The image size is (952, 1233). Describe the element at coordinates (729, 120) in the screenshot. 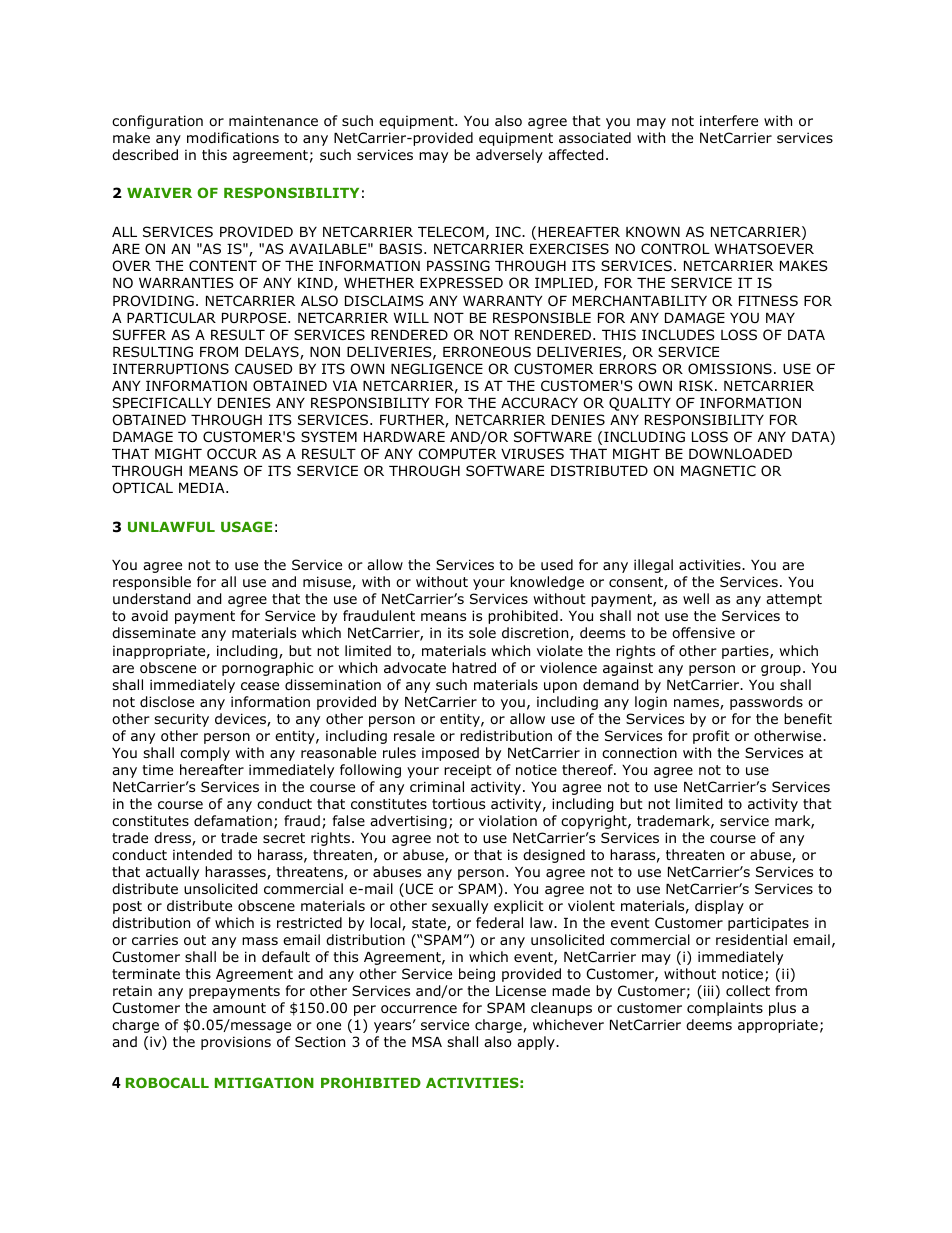

I see `interfere` at that location.
